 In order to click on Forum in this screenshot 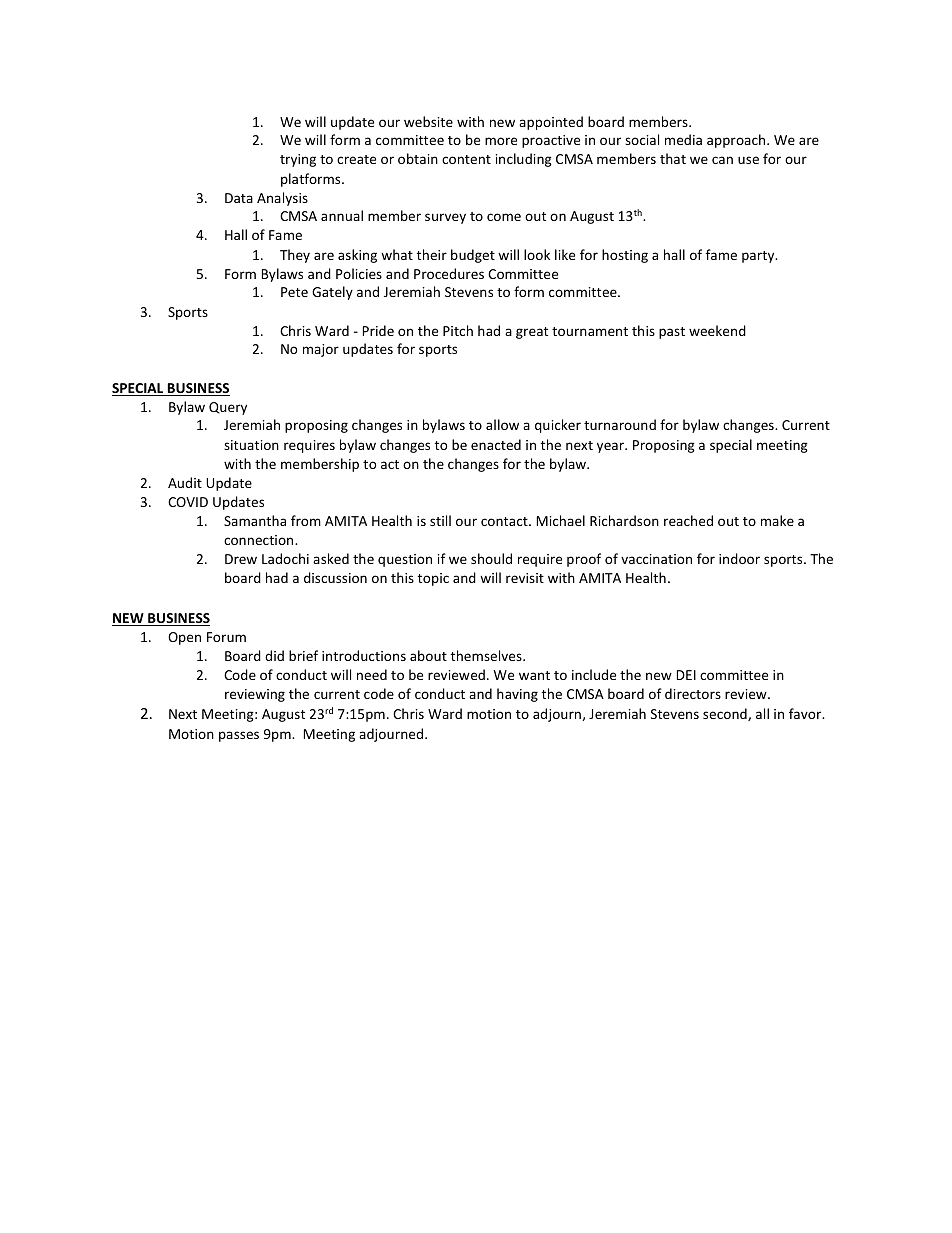, I will do `click(226, 637)`.
